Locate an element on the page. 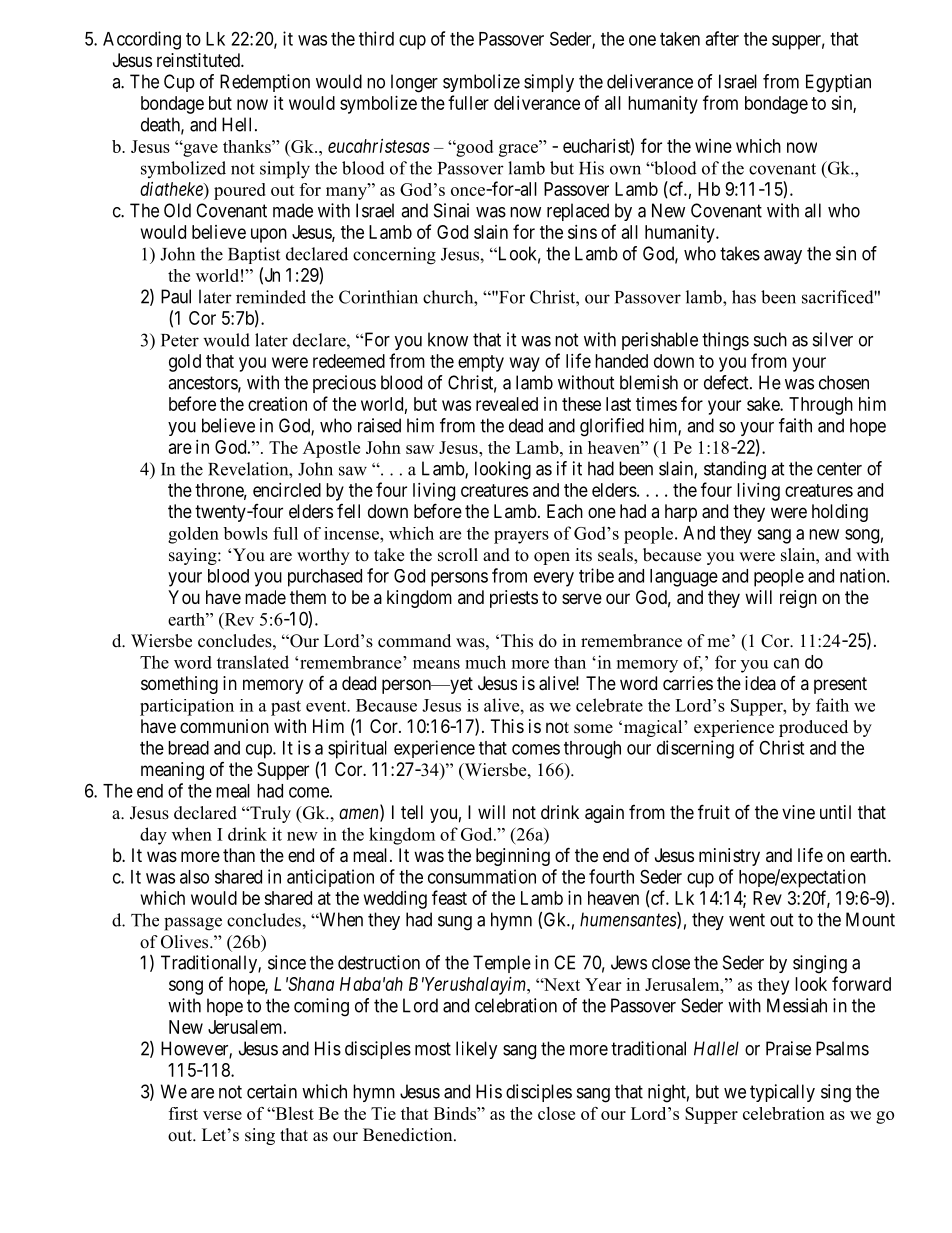 This page has width=952, height=1233. bread is located at coordinates (188, 748).
